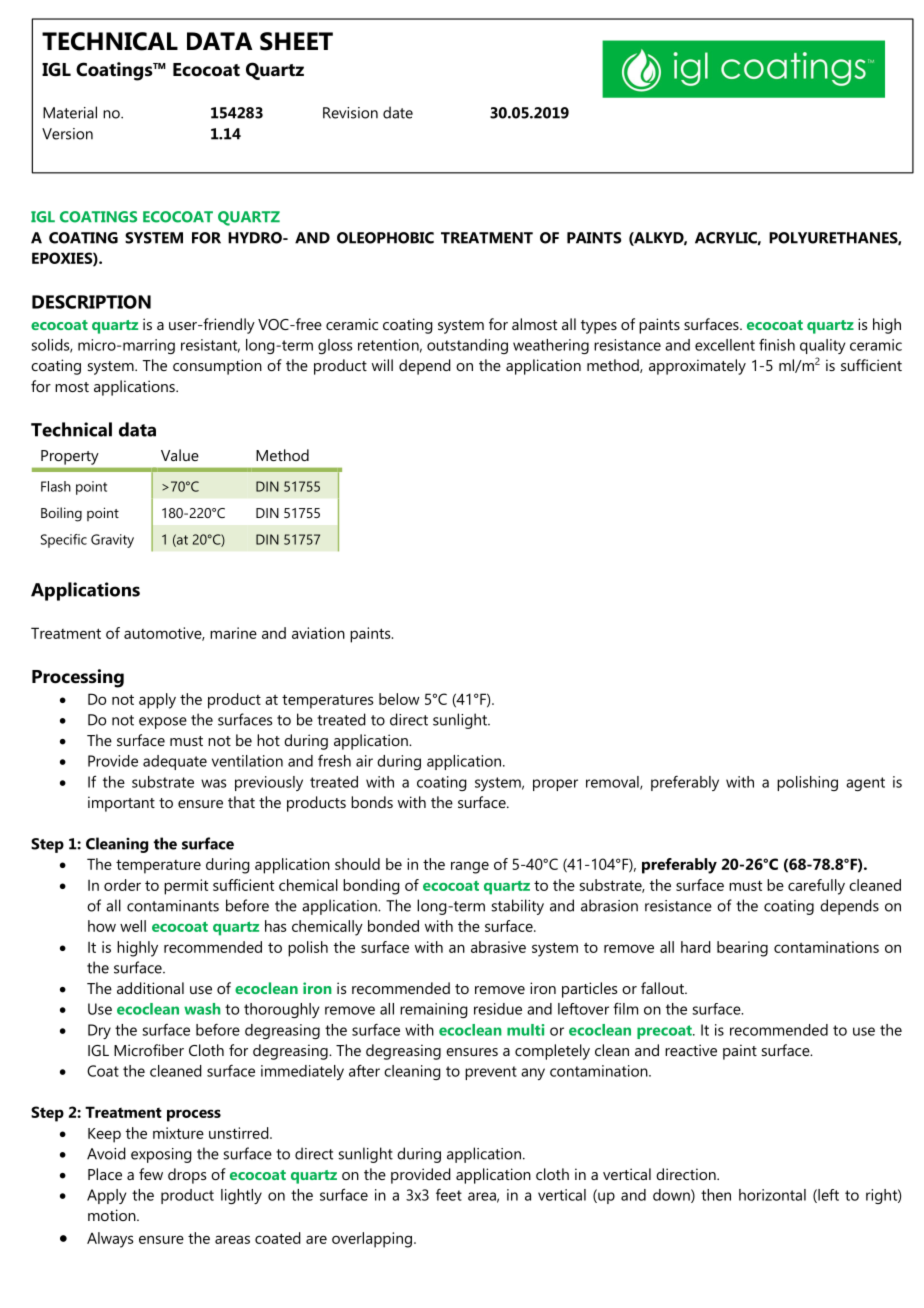 This page has height=1308, width=924. What do you see at coordinates (398, 112) in the page?
I see `date` at bounding box center [398, 112].
